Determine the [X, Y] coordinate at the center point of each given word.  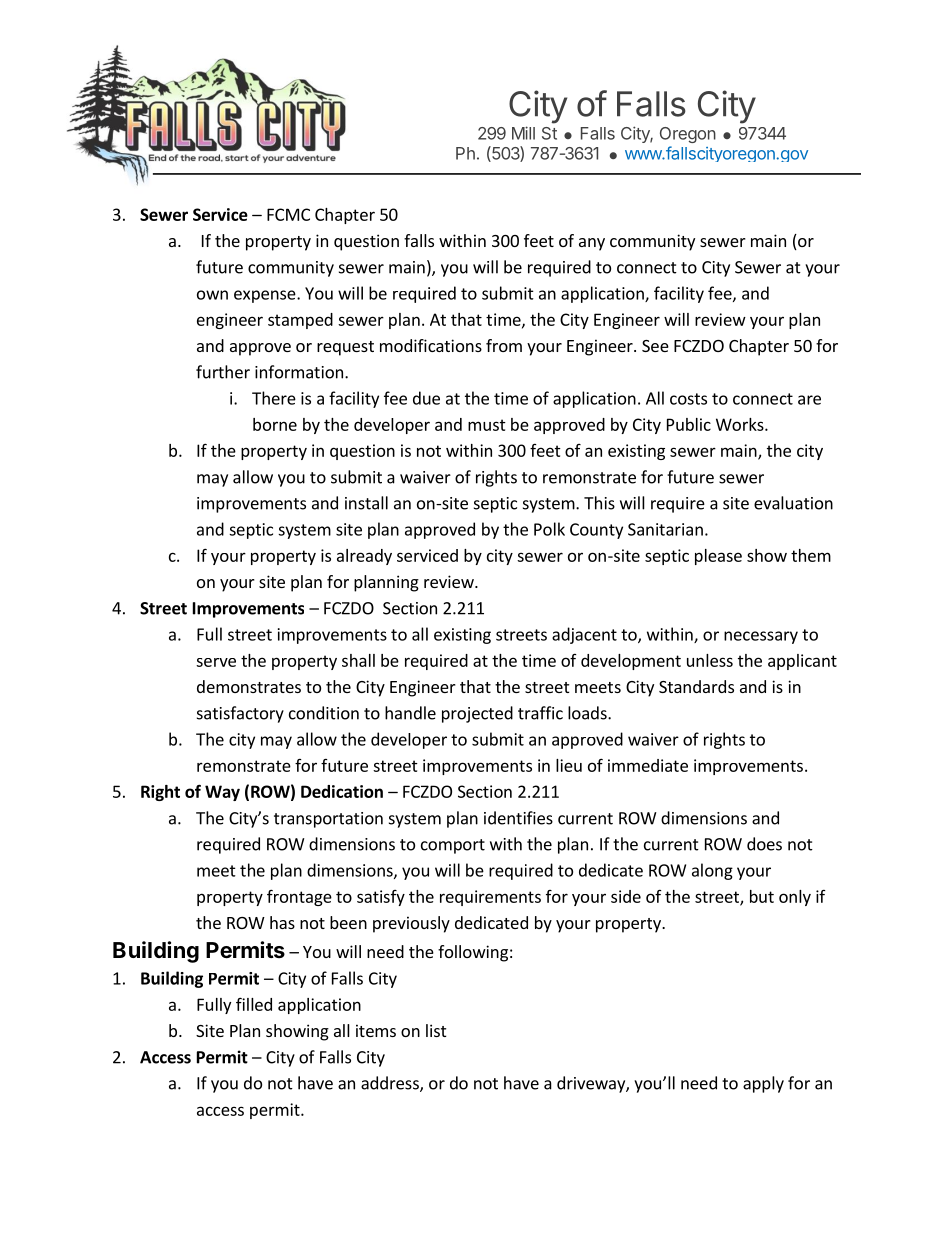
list [436, 1030]
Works [741, 424]
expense [266, 296]
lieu [569, 765]
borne [275, 424]
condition [324, 713]
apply [763, 1084]
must [487, 425]
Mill [523, 133]
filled [254, 1004]
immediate [648, 765]
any [592, 244]
